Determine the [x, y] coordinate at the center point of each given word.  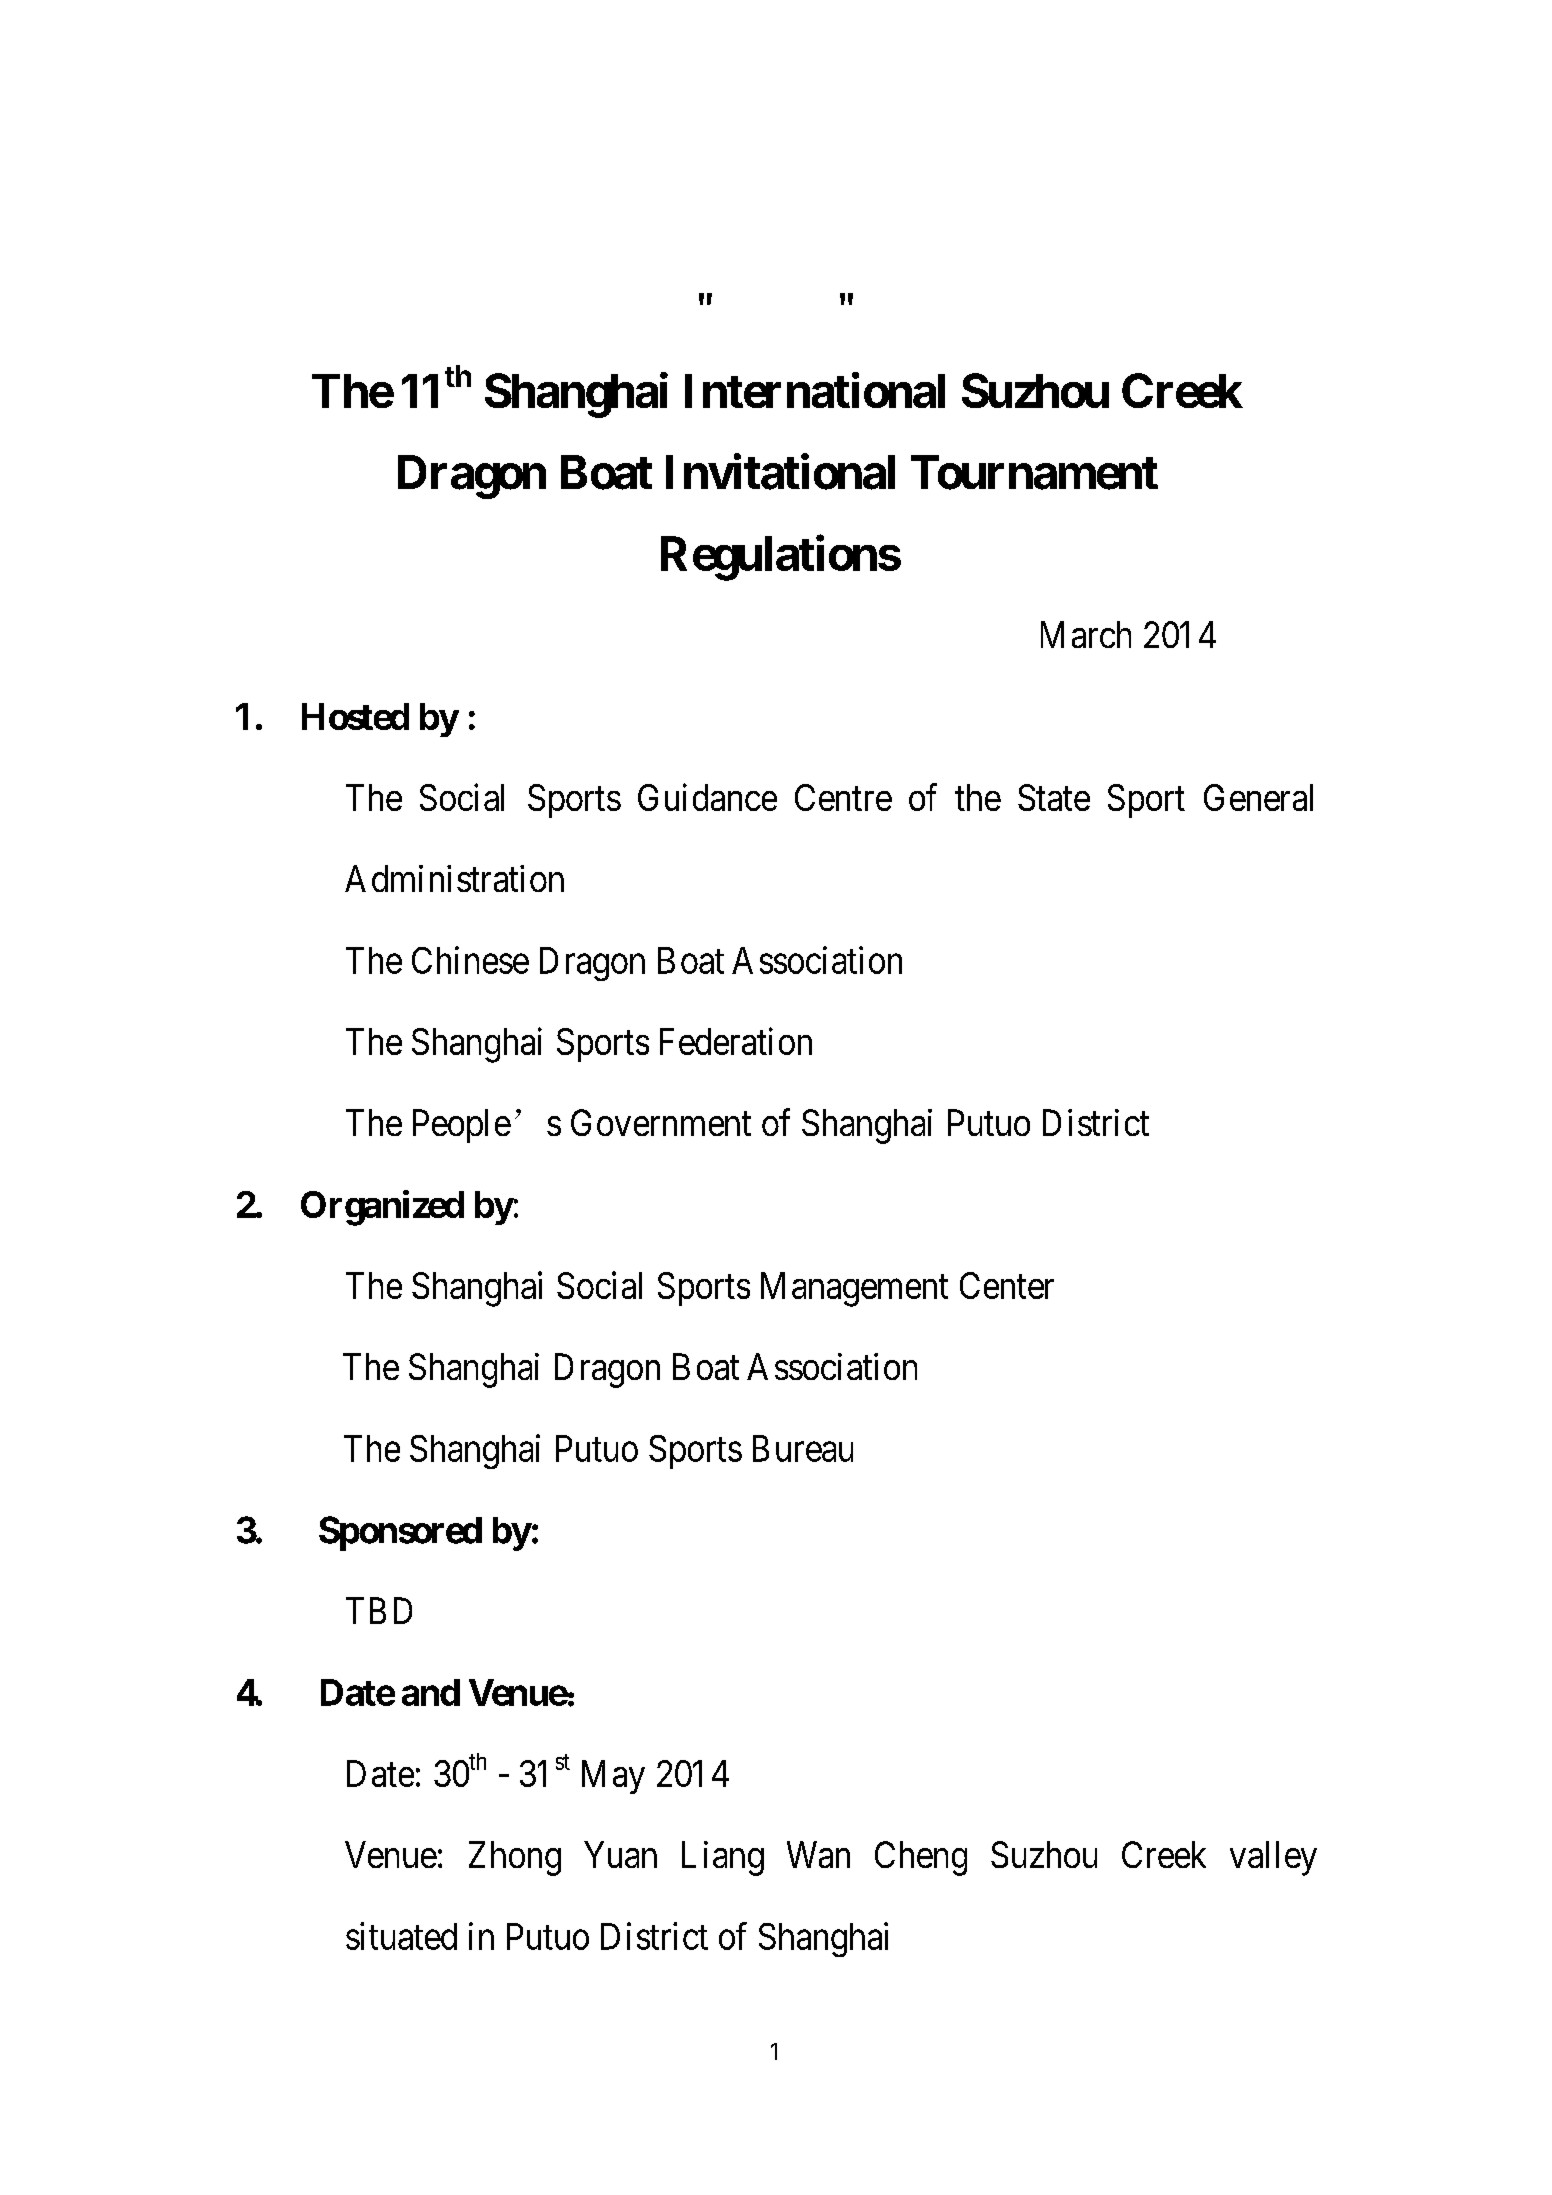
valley [1273, 1858]
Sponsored [400, 1533]
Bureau [803, 1448]
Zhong [515, 1858]
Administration [454, 878]
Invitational [780, 472]
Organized [382, 1208]
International [815, 390]
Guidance [707, 797]
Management [854, 1289]
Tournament [1034, 472]
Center [1007, 1285]
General [1258, 797]
